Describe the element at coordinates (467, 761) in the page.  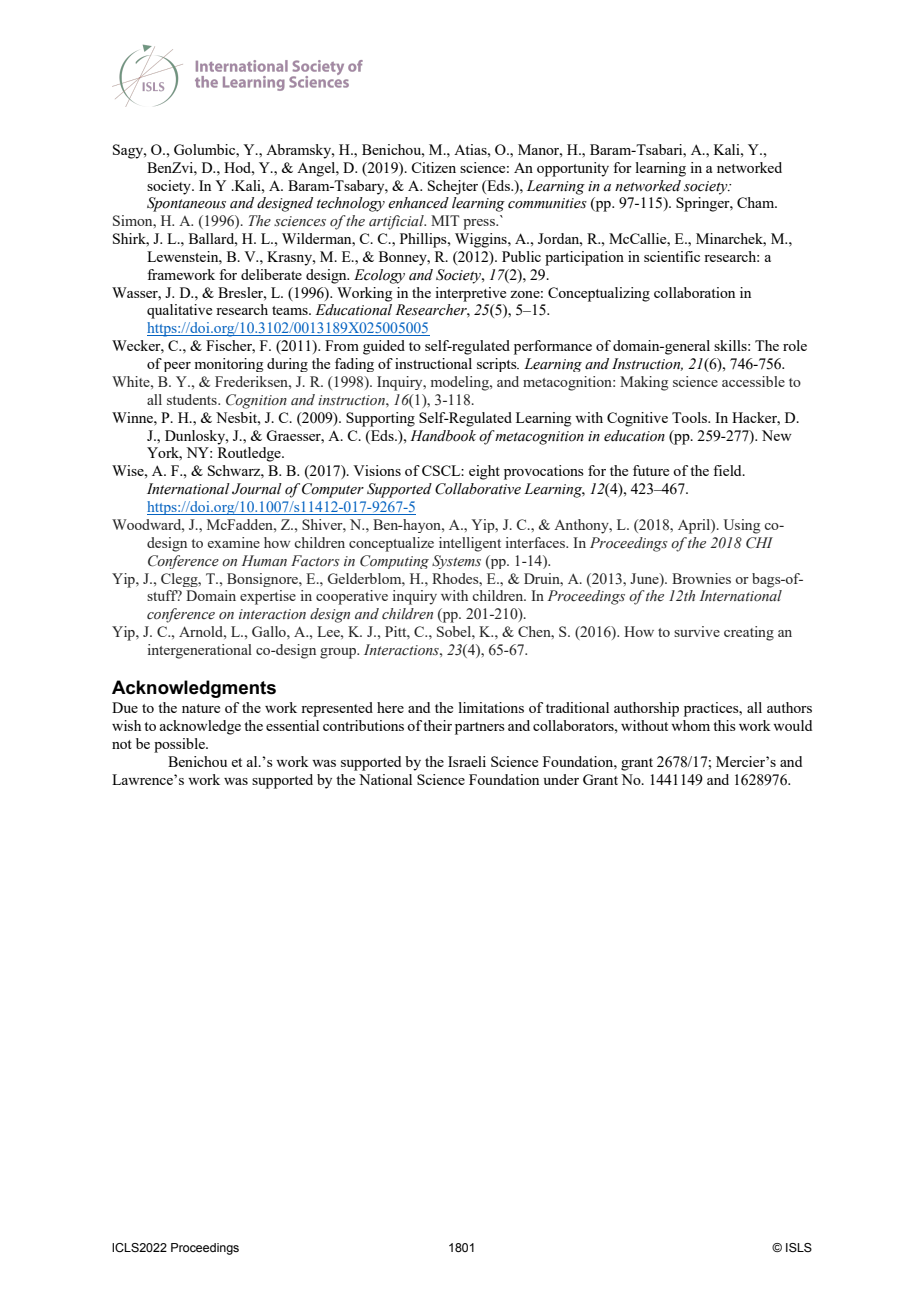
I see `Israeli` at that location.
